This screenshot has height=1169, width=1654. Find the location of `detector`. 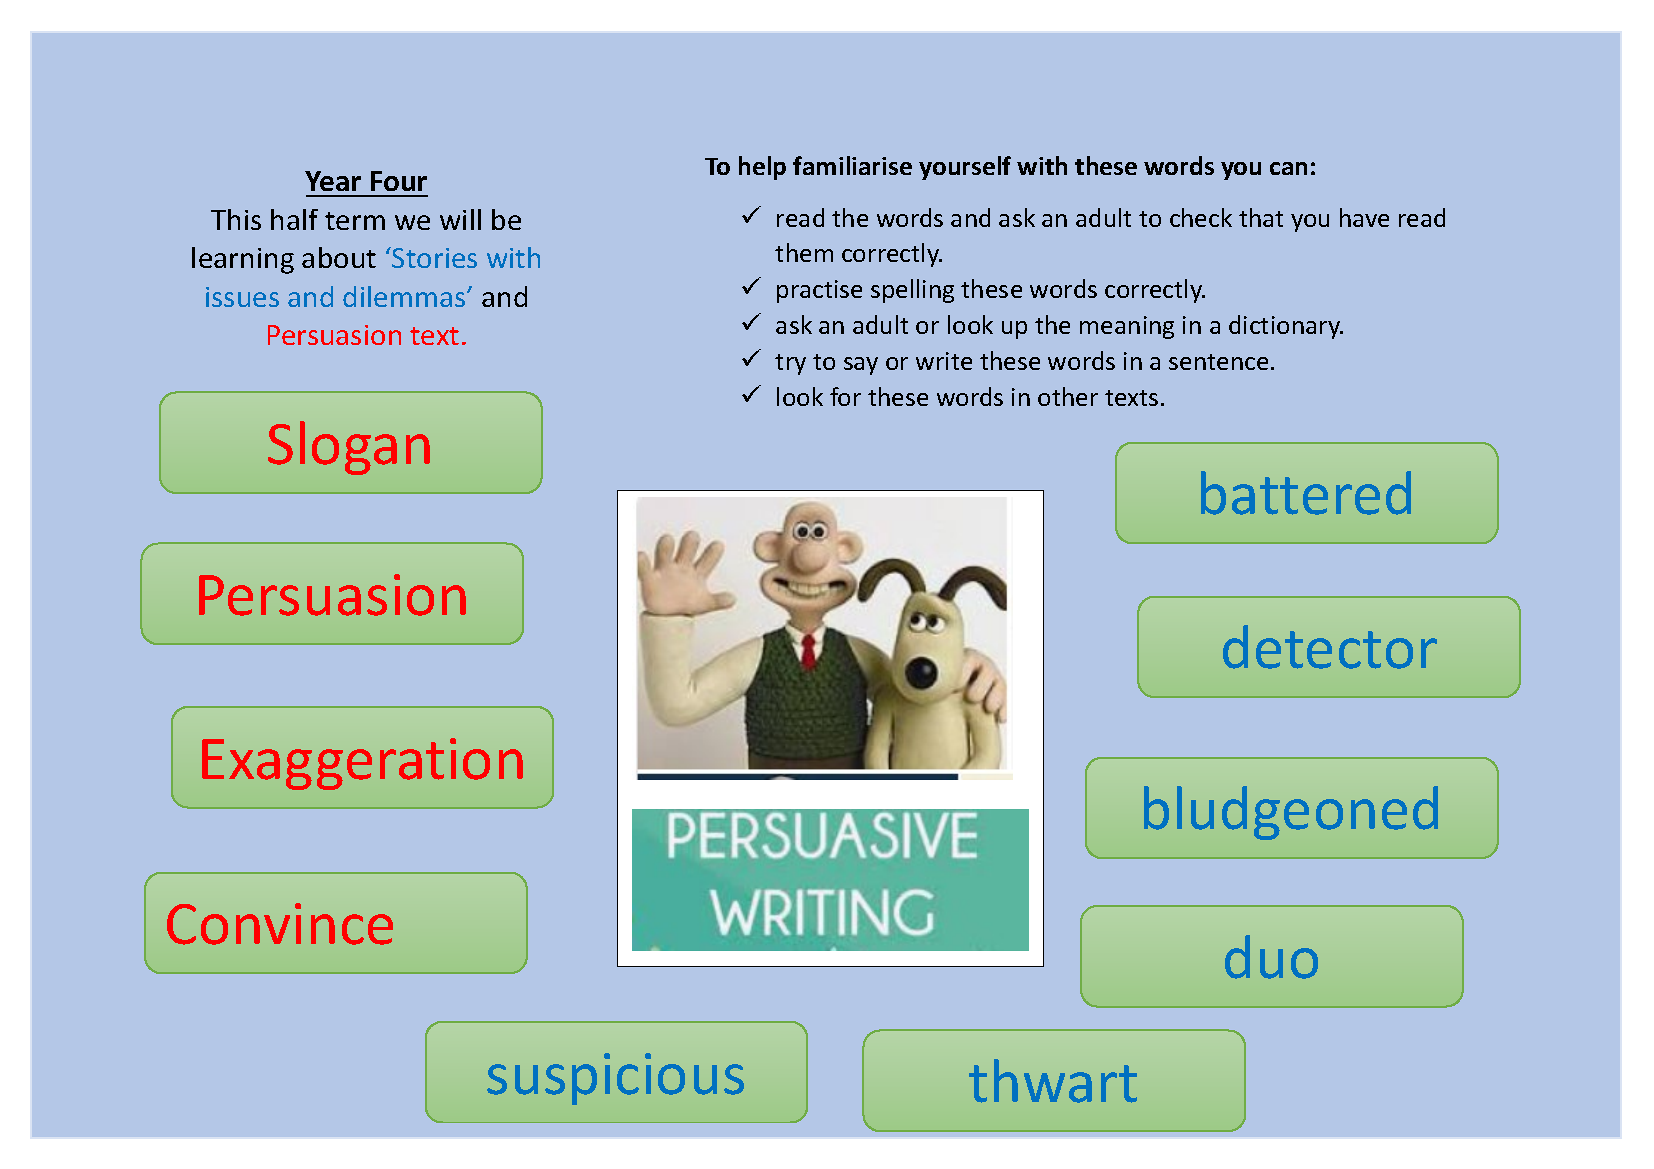

detector is located at coordinates (1330, 647).
